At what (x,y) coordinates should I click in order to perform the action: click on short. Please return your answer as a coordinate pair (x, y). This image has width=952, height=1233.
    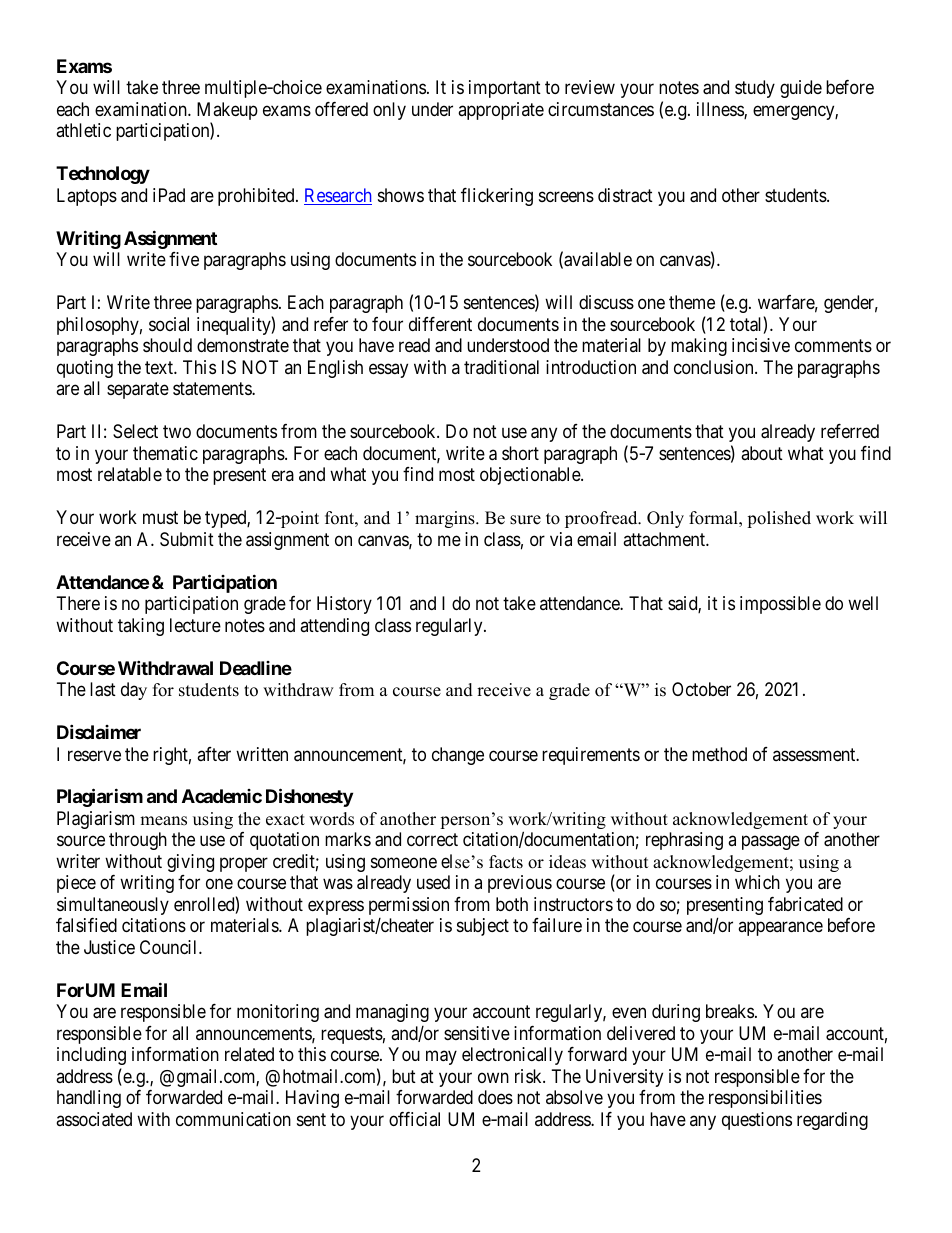
    Looking at the image, I should click on (520, 453).
